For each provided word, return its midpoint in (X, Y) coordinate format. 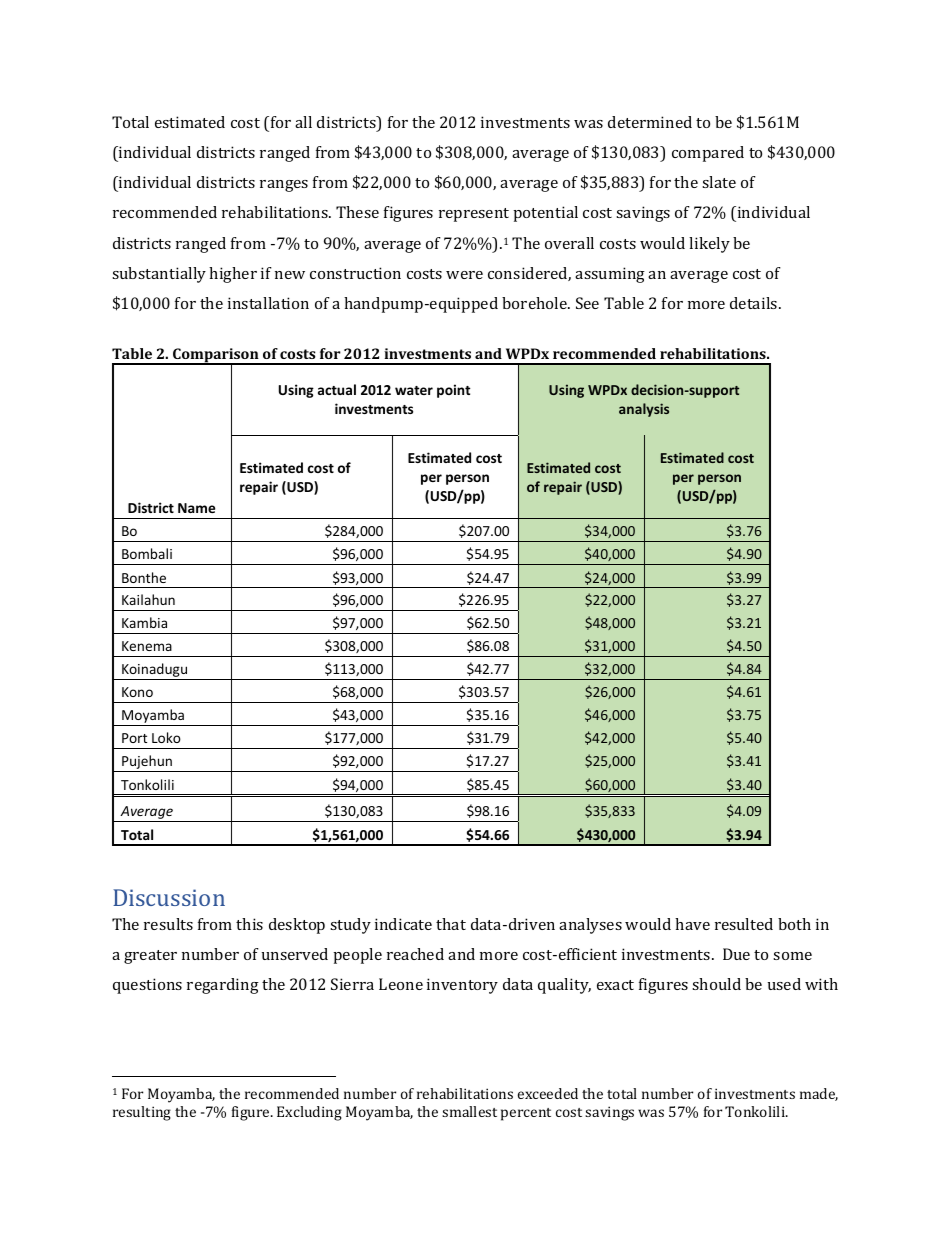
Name (196, 508)
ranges (284, 186)
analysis (644, 410)
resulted (744, 924)
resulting (142, 1113)
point (454, 391)
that (451, 924)
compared (708, 154)
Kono (137, 692)
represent (474, 215)
